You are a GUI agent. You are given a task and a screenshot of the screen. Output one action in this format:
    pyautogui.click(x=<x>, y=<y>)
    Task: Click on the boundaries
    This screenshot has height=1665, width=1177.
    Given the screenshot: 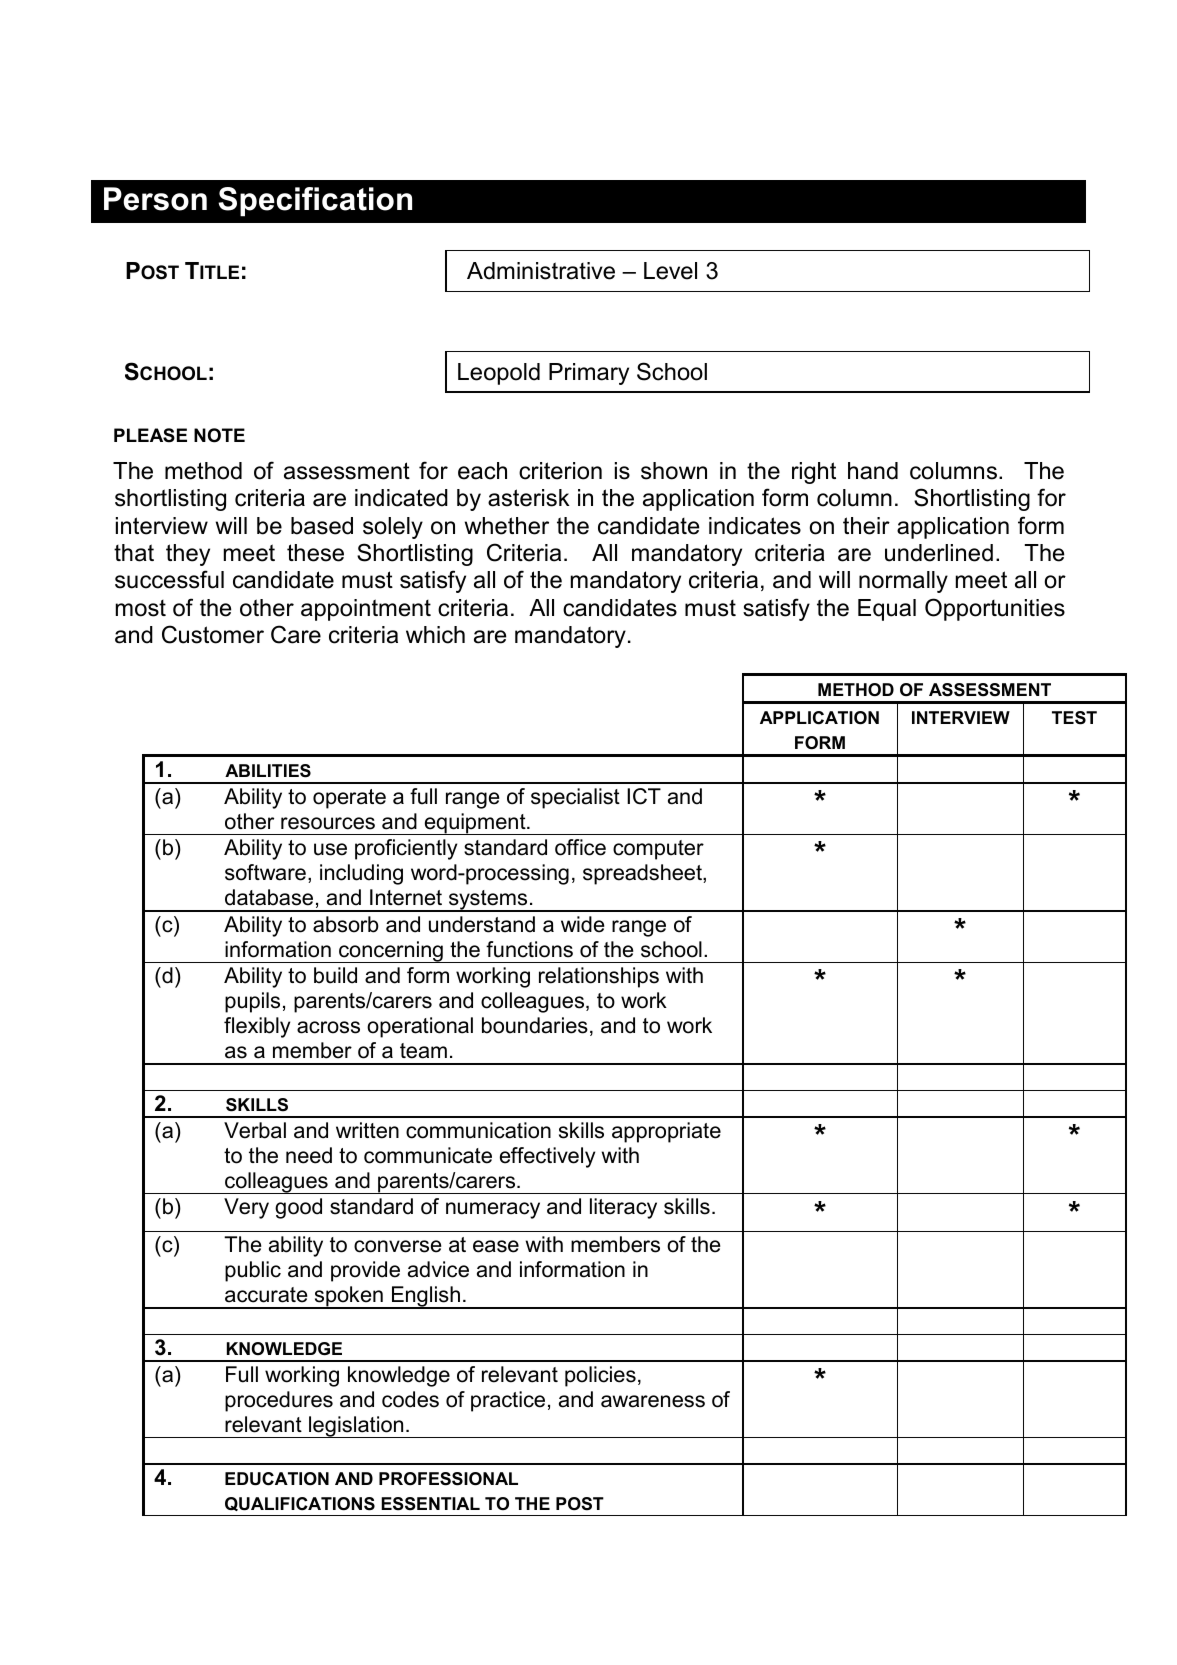 What is the action you would take?
    pyautogui.click(x=535, y=1025)
